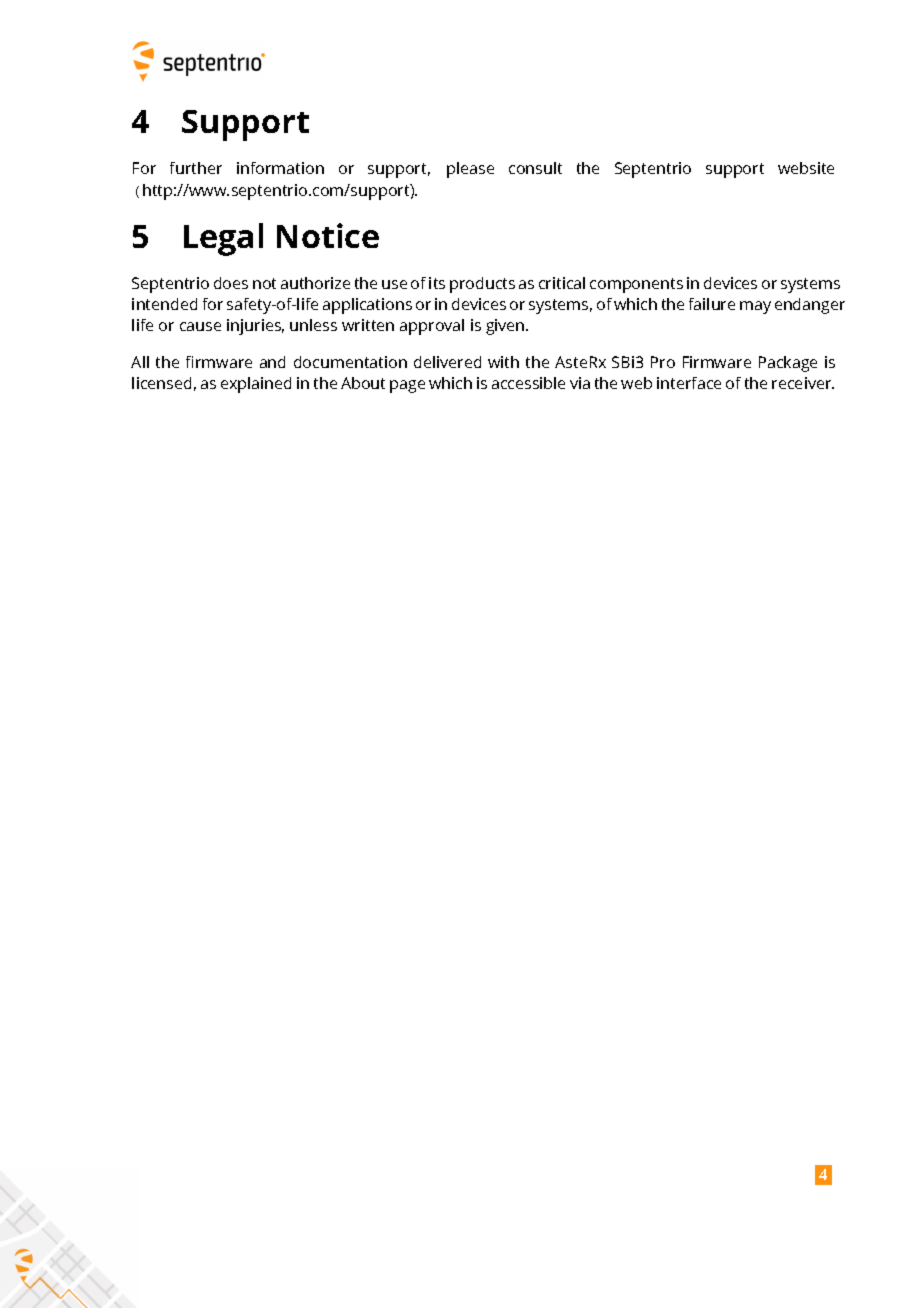 Image resolution: width=924 pixels, height=1308 pixels. Describe the element at coordinates (470, 170) in the screenshot. I see `please` at that location.
